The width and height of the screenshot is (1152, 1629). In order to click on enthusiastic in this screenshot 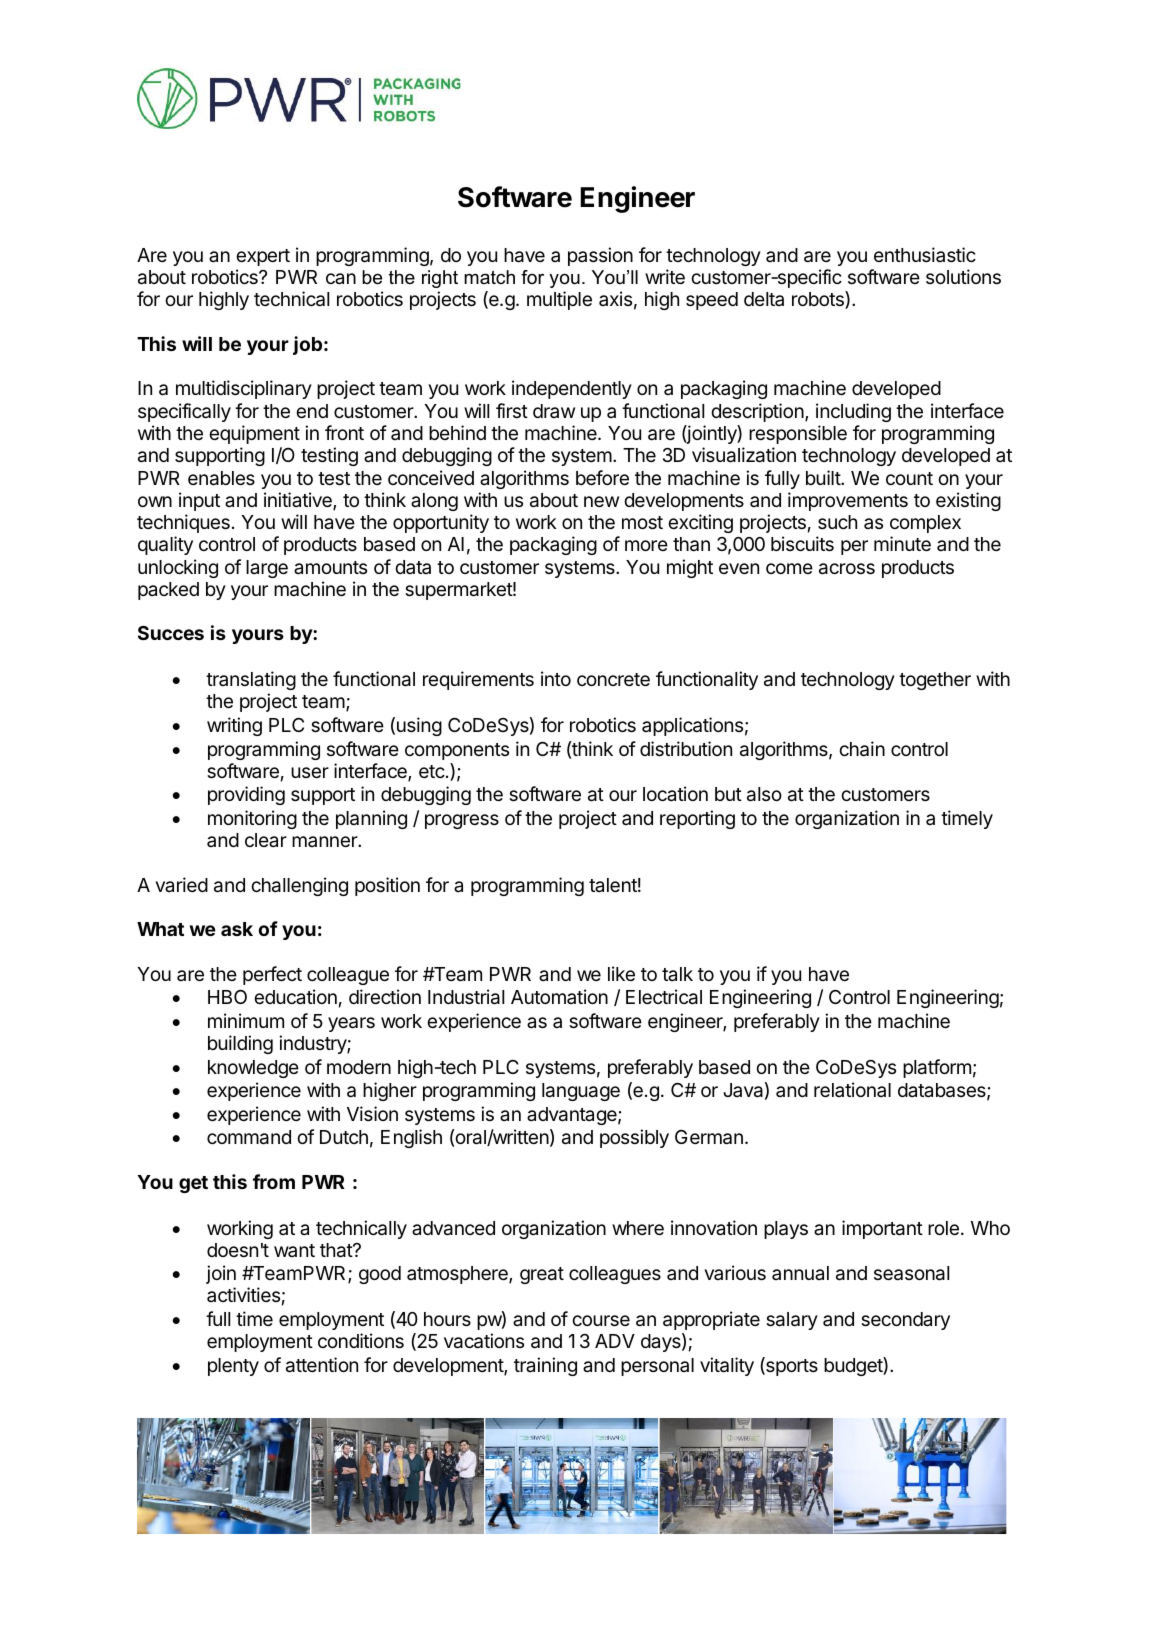, I will do `click(925, 254)`.
